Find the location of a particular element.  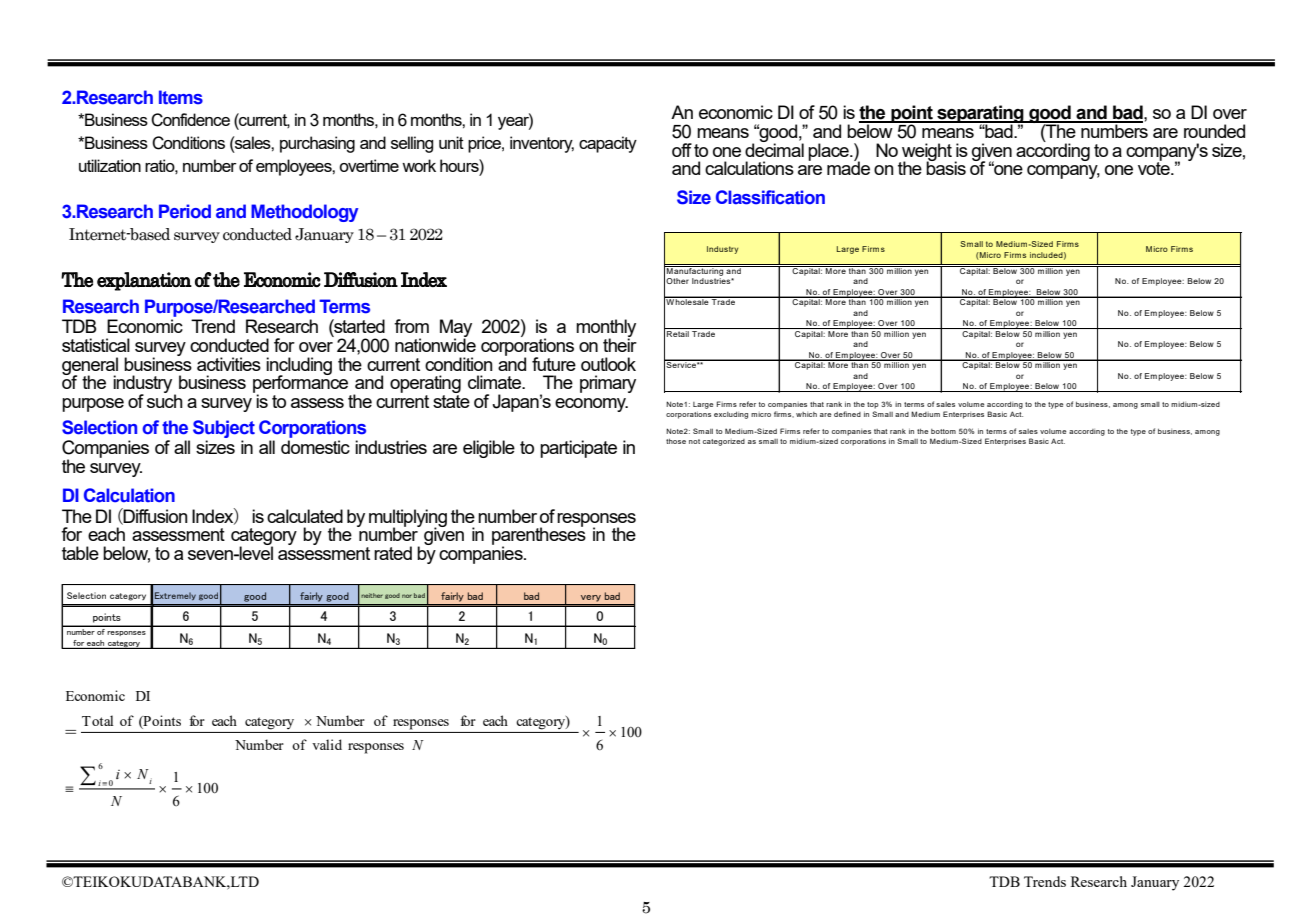

Extremely is located at coordinates (175, 596).
